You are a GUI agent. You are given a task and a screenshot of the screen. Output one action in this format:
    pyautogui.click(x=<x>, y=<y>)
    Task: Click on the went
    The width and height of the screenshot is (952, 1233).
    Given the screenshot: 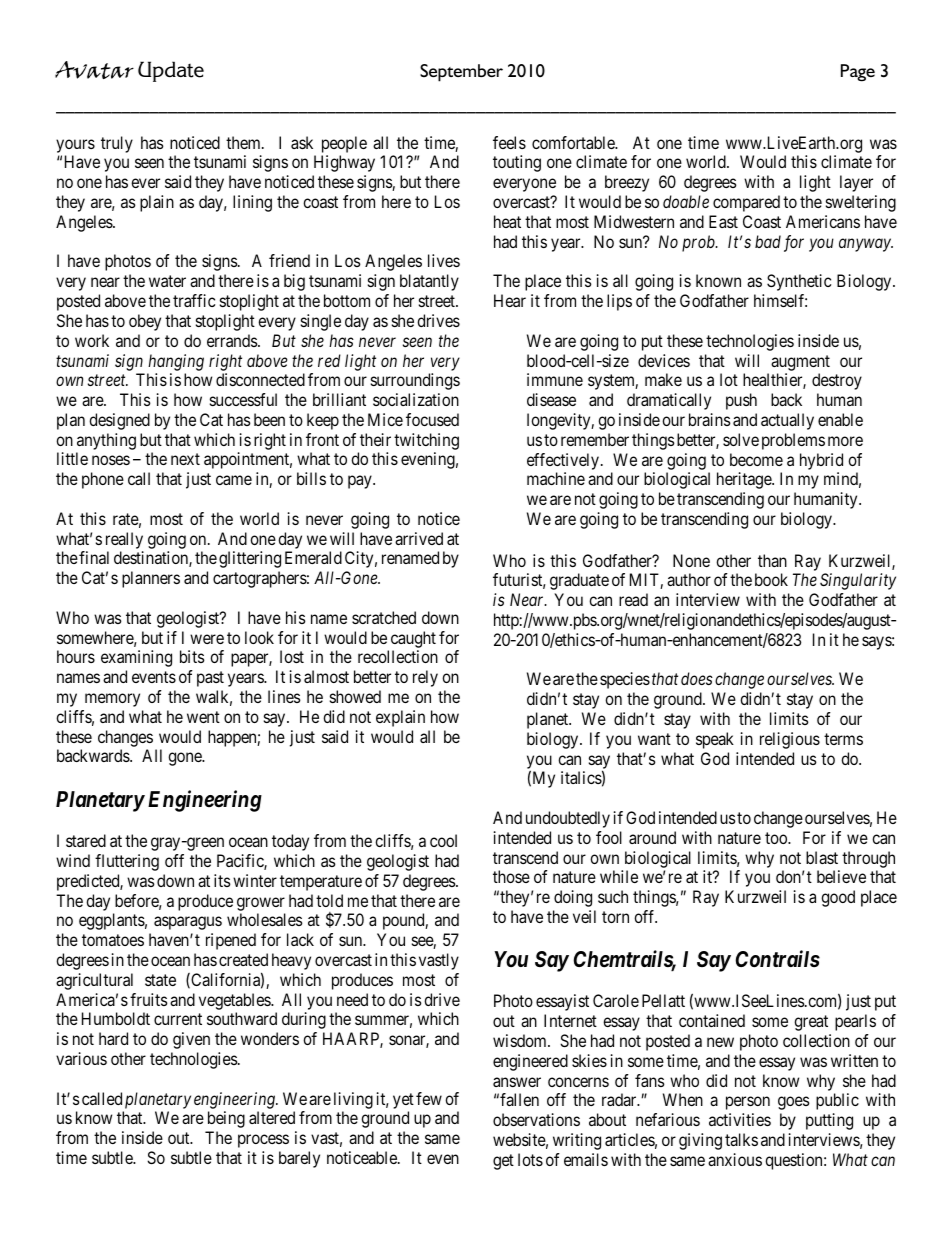 What is the action you would take?
    pyautogui.click(x=203, y=717)
